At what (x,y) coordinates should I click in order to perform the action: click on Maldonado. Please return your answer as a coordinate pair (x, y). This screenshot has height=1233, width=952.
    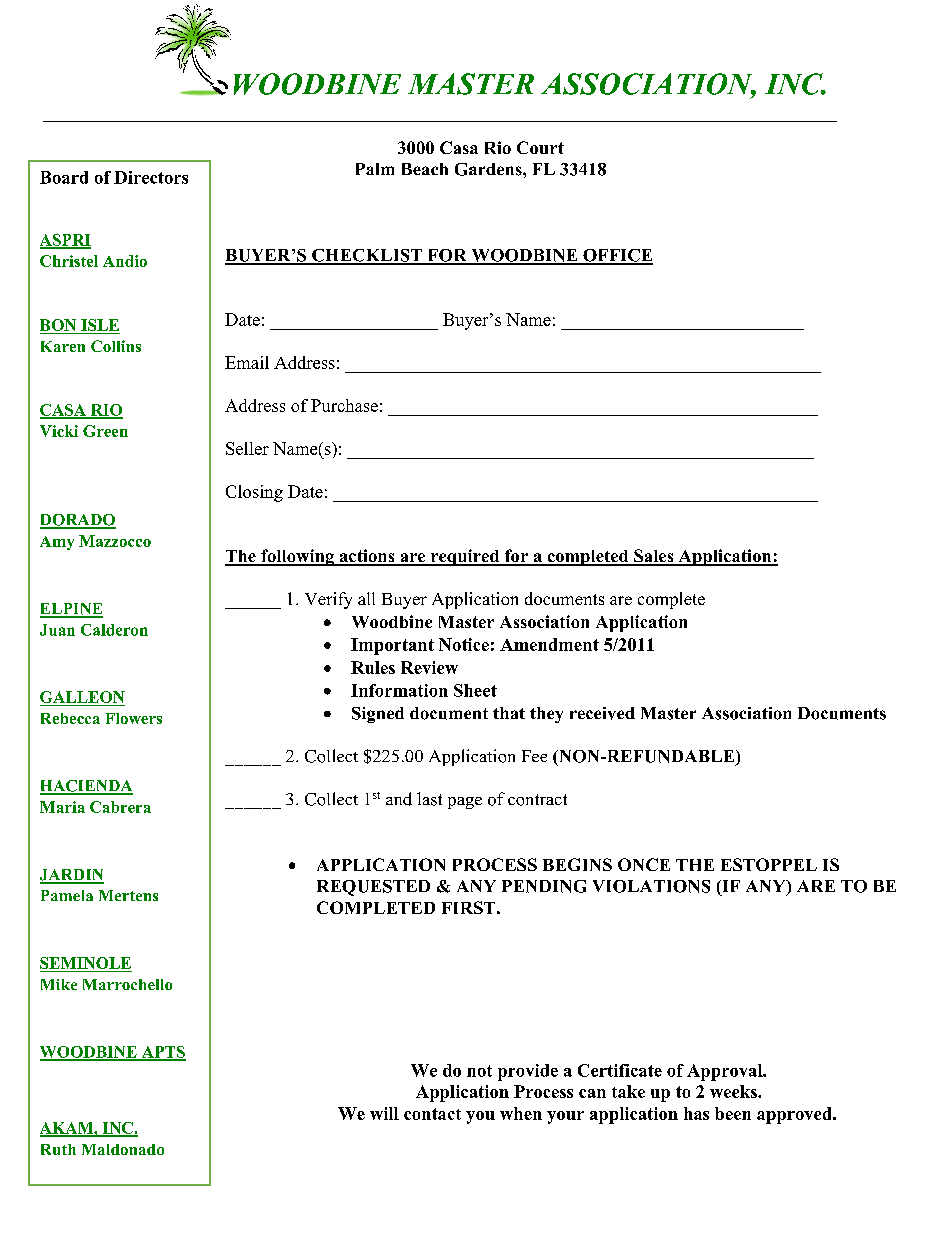
    Looking at the image, I should click on (123, 1149).
